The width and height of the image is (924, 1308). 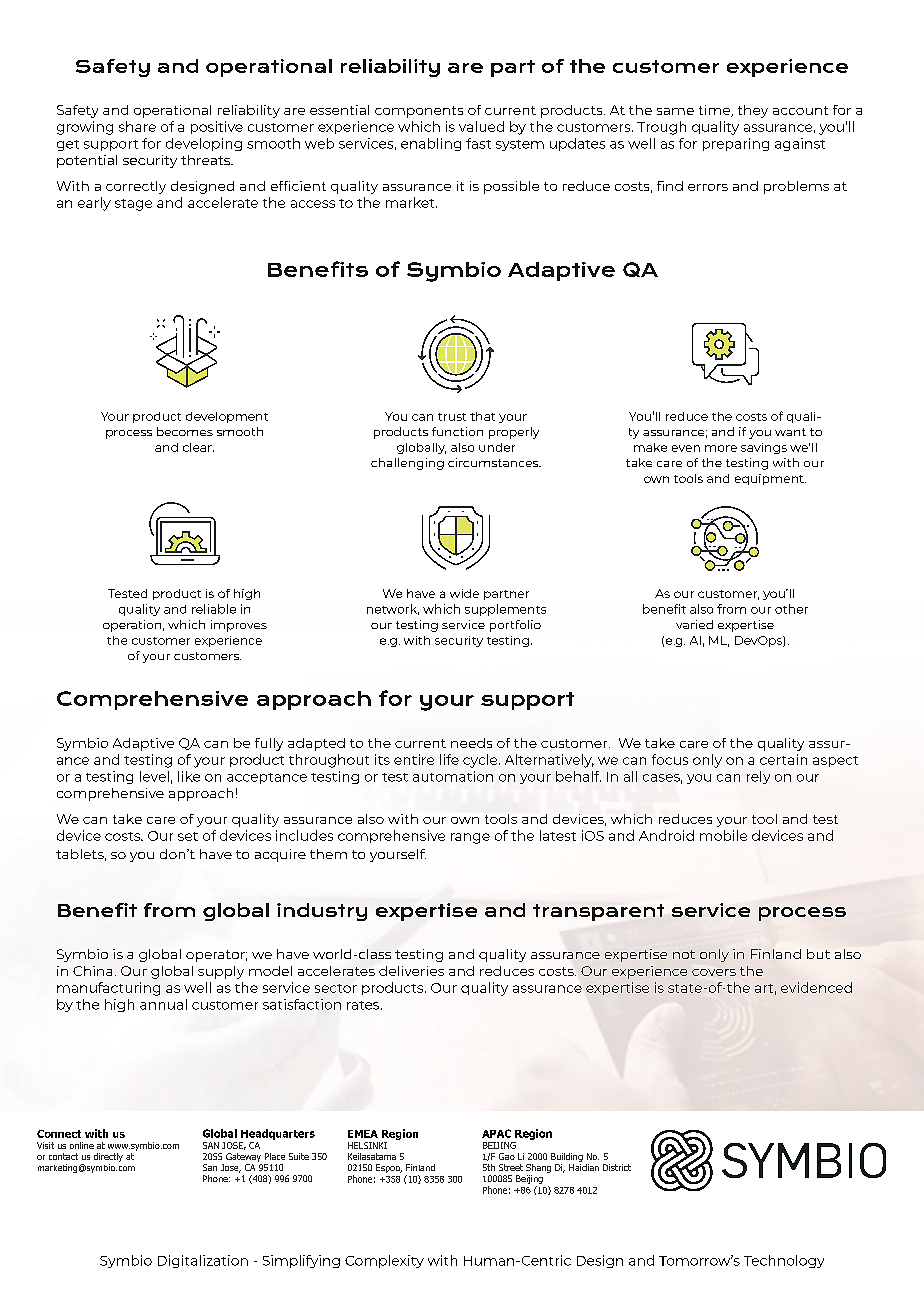 What do you see at coordinates (163, 1004) in the image?
I see `annual` at bounding box center [163, 1004].
